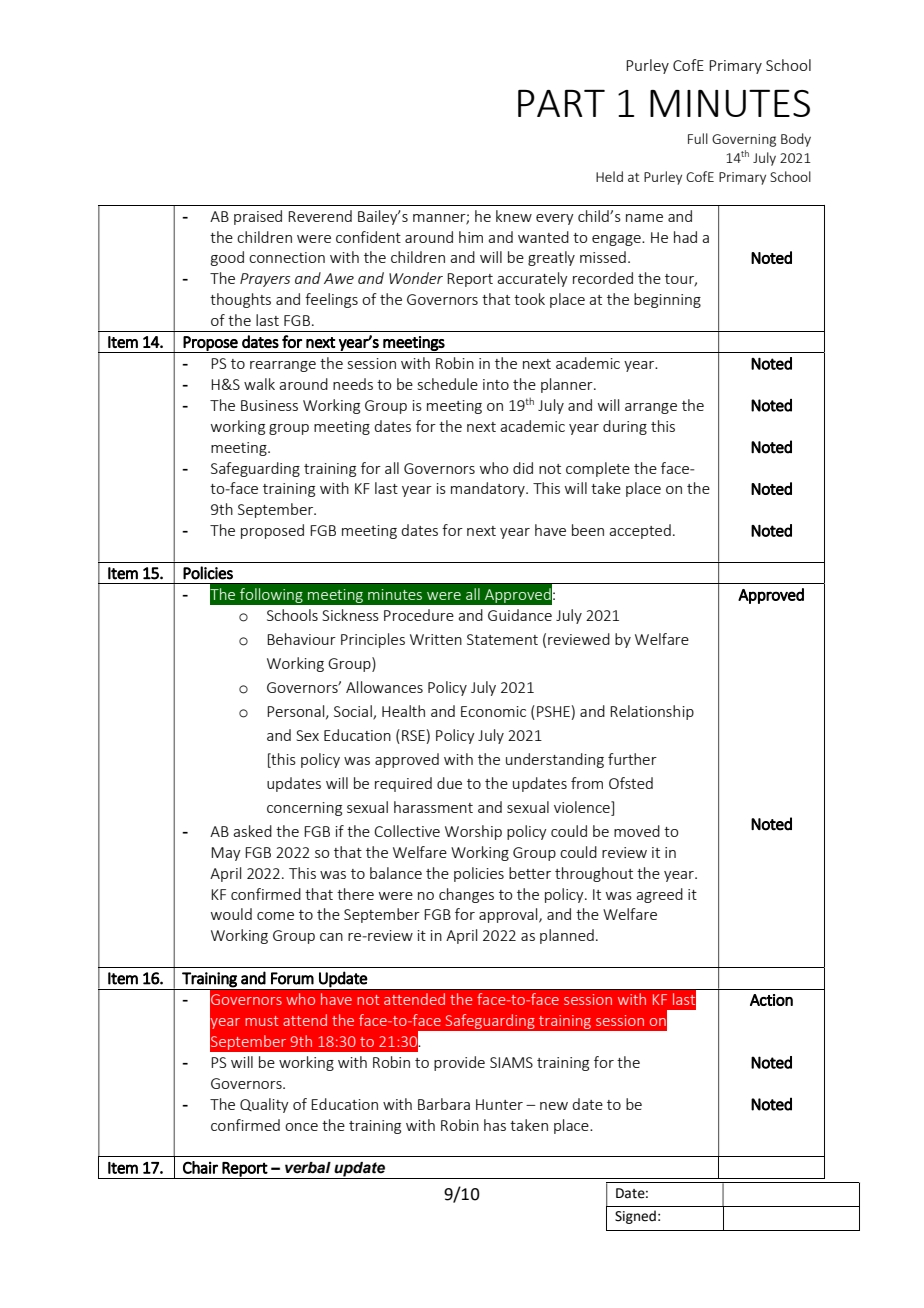  Describe the element at coordinates (258, 217) in the screenshot. I see `praised` at that location.
